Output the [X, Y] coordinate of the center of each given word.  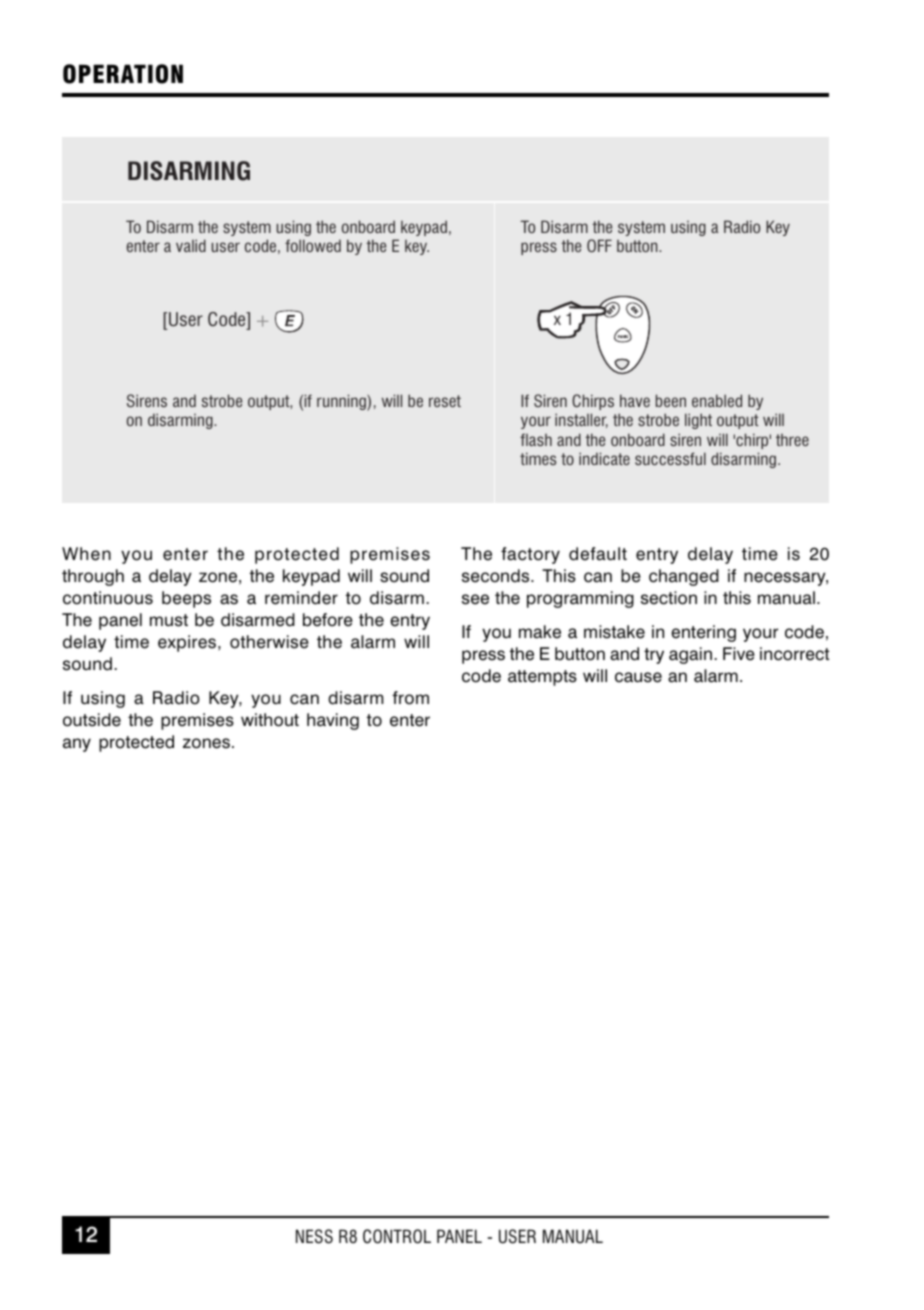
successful [670, 458]
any [77, 745]
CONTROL [397, 1236]
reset [445, 401]
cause [638, 677]
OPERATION [123, 74]
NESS [314, 1236]
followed [313, 245]
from [410, 698]
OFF [599, 245]
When [86, 554]
